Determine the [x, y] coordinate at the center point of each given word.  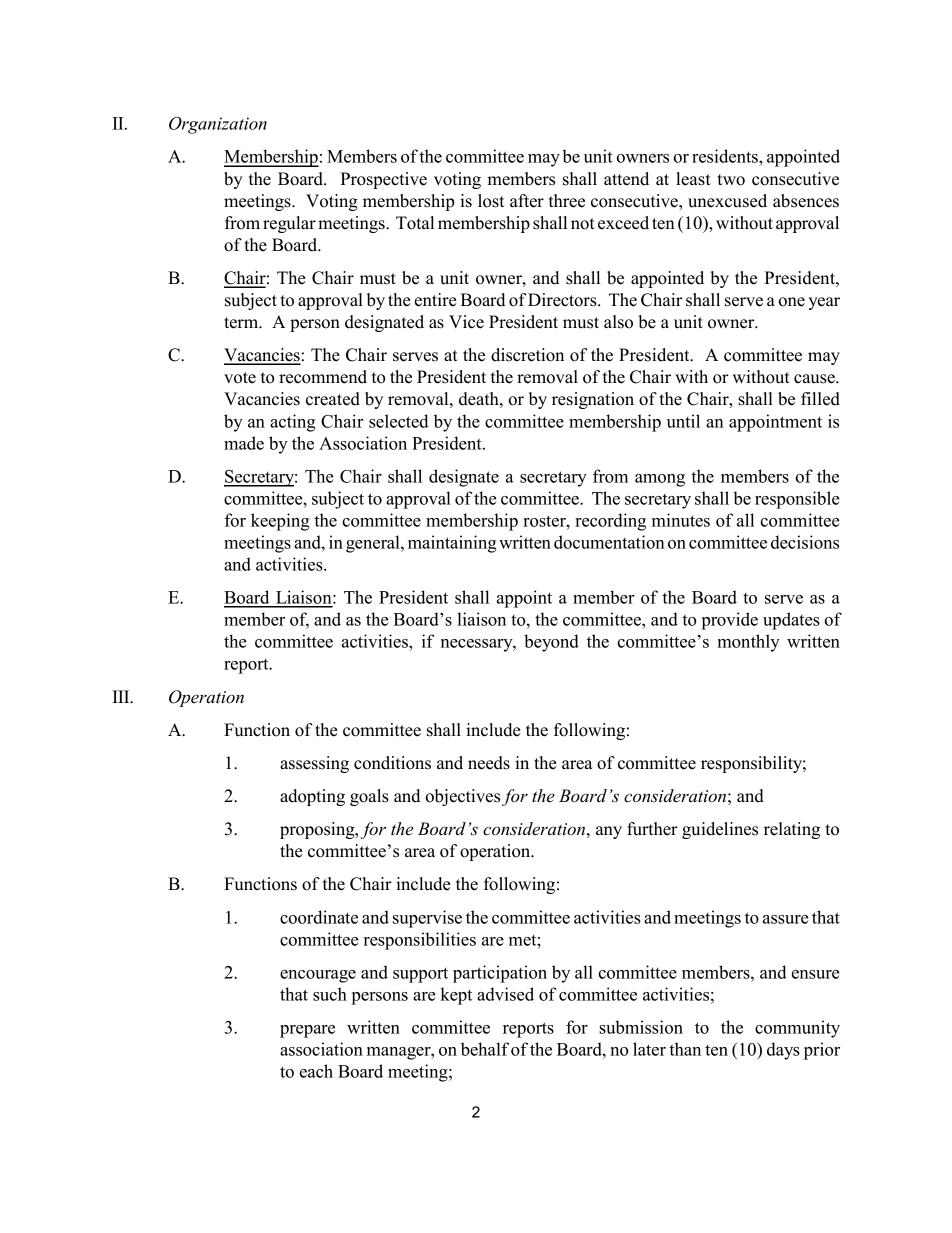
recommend [323, 377]
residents [726, 156]
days [783, 1051]
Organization [218, 125]
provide [729, 621]
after [527, 201]
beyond [551, 643]
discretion [527, 355]
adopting [312, 797]
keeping [280, 522]
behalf [485, 1049]
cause [815, 379]
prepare [307, 1031]
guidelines [720, 830]
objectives [462, 797]
